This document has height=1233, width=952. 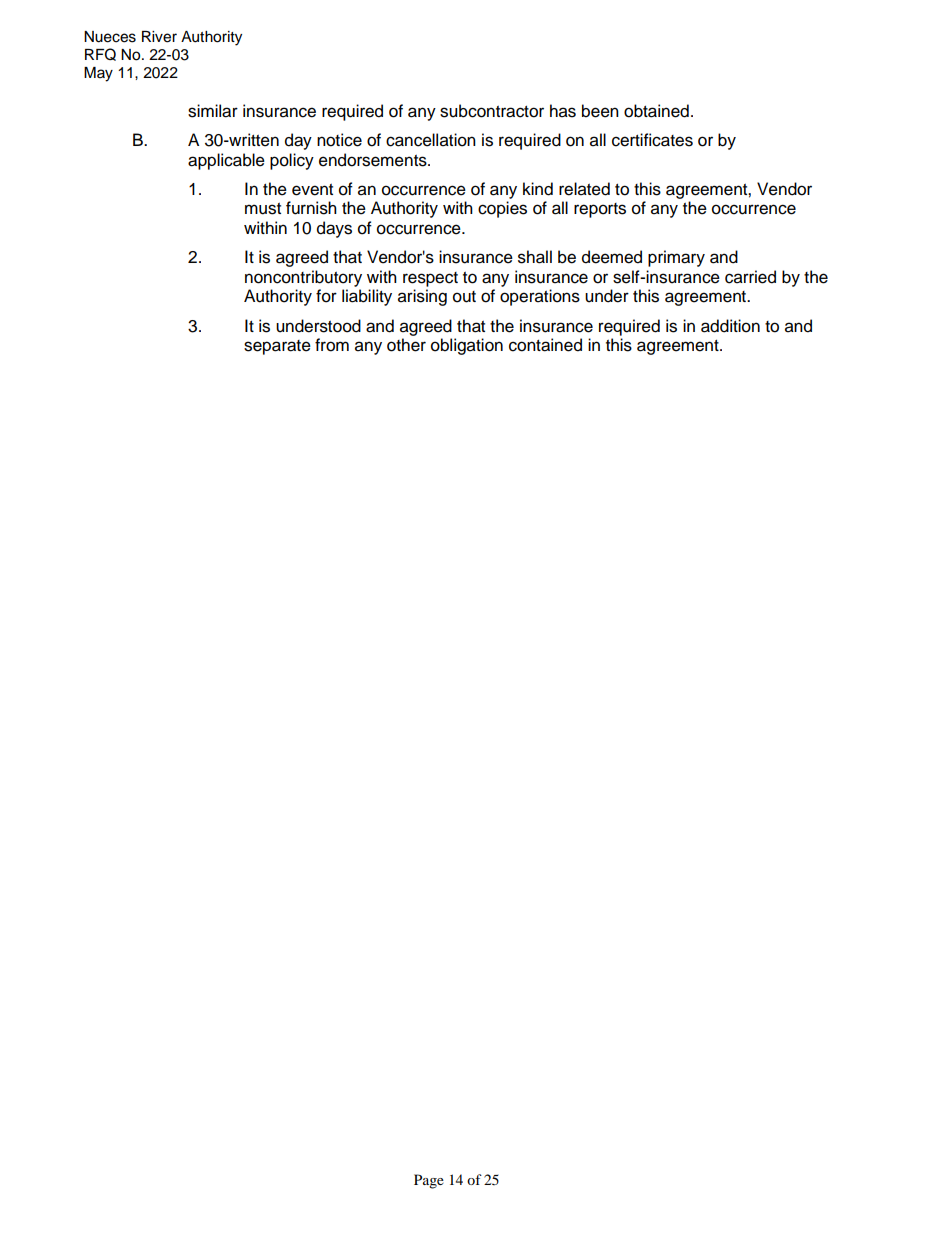 I want to click on obtained, so click(x=656, y=111).
